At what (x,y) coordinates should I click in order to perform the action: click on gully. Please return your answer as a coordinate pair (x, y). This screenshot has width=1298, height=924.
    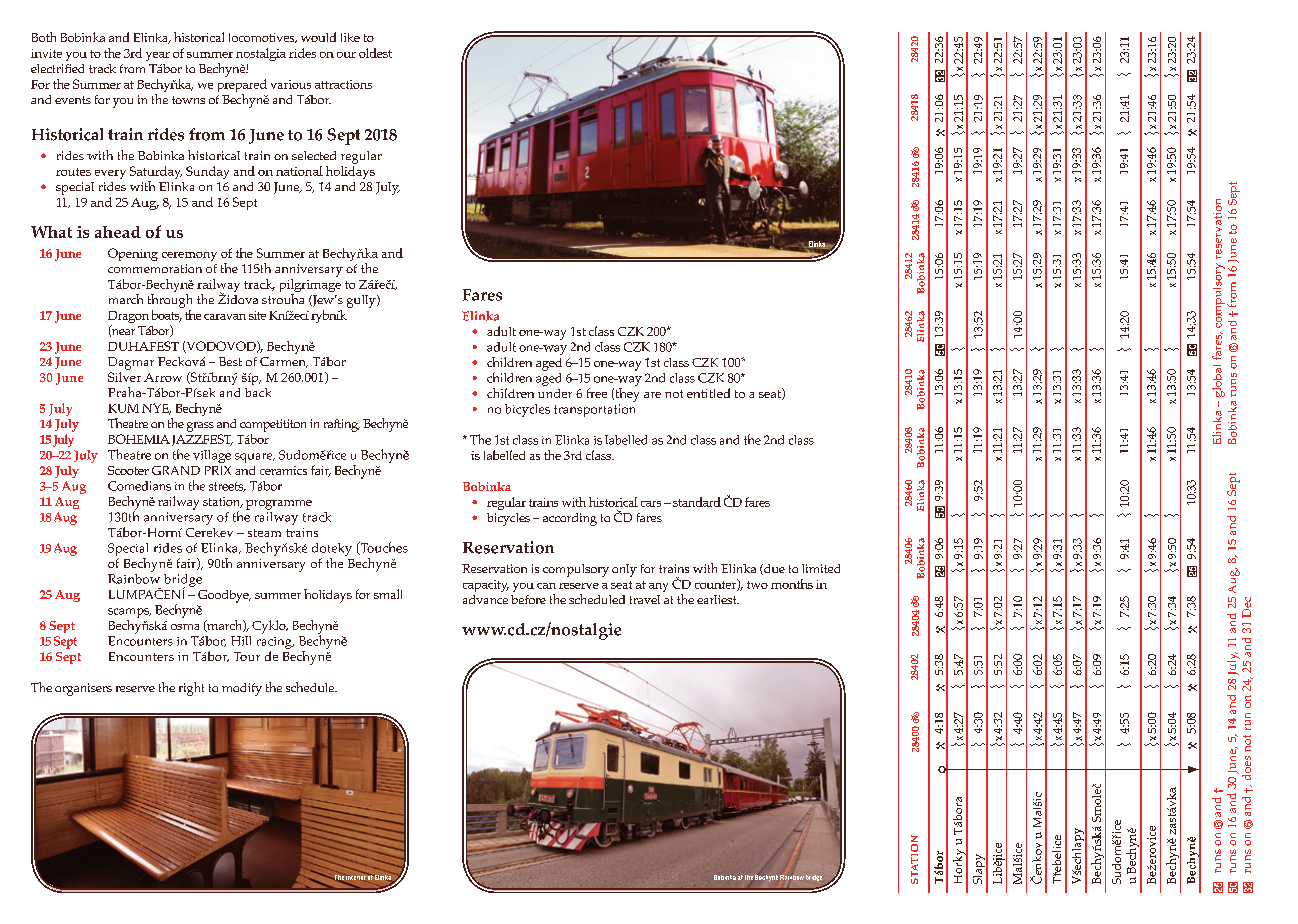
    Looking at the image, I should click on (362, 301).
